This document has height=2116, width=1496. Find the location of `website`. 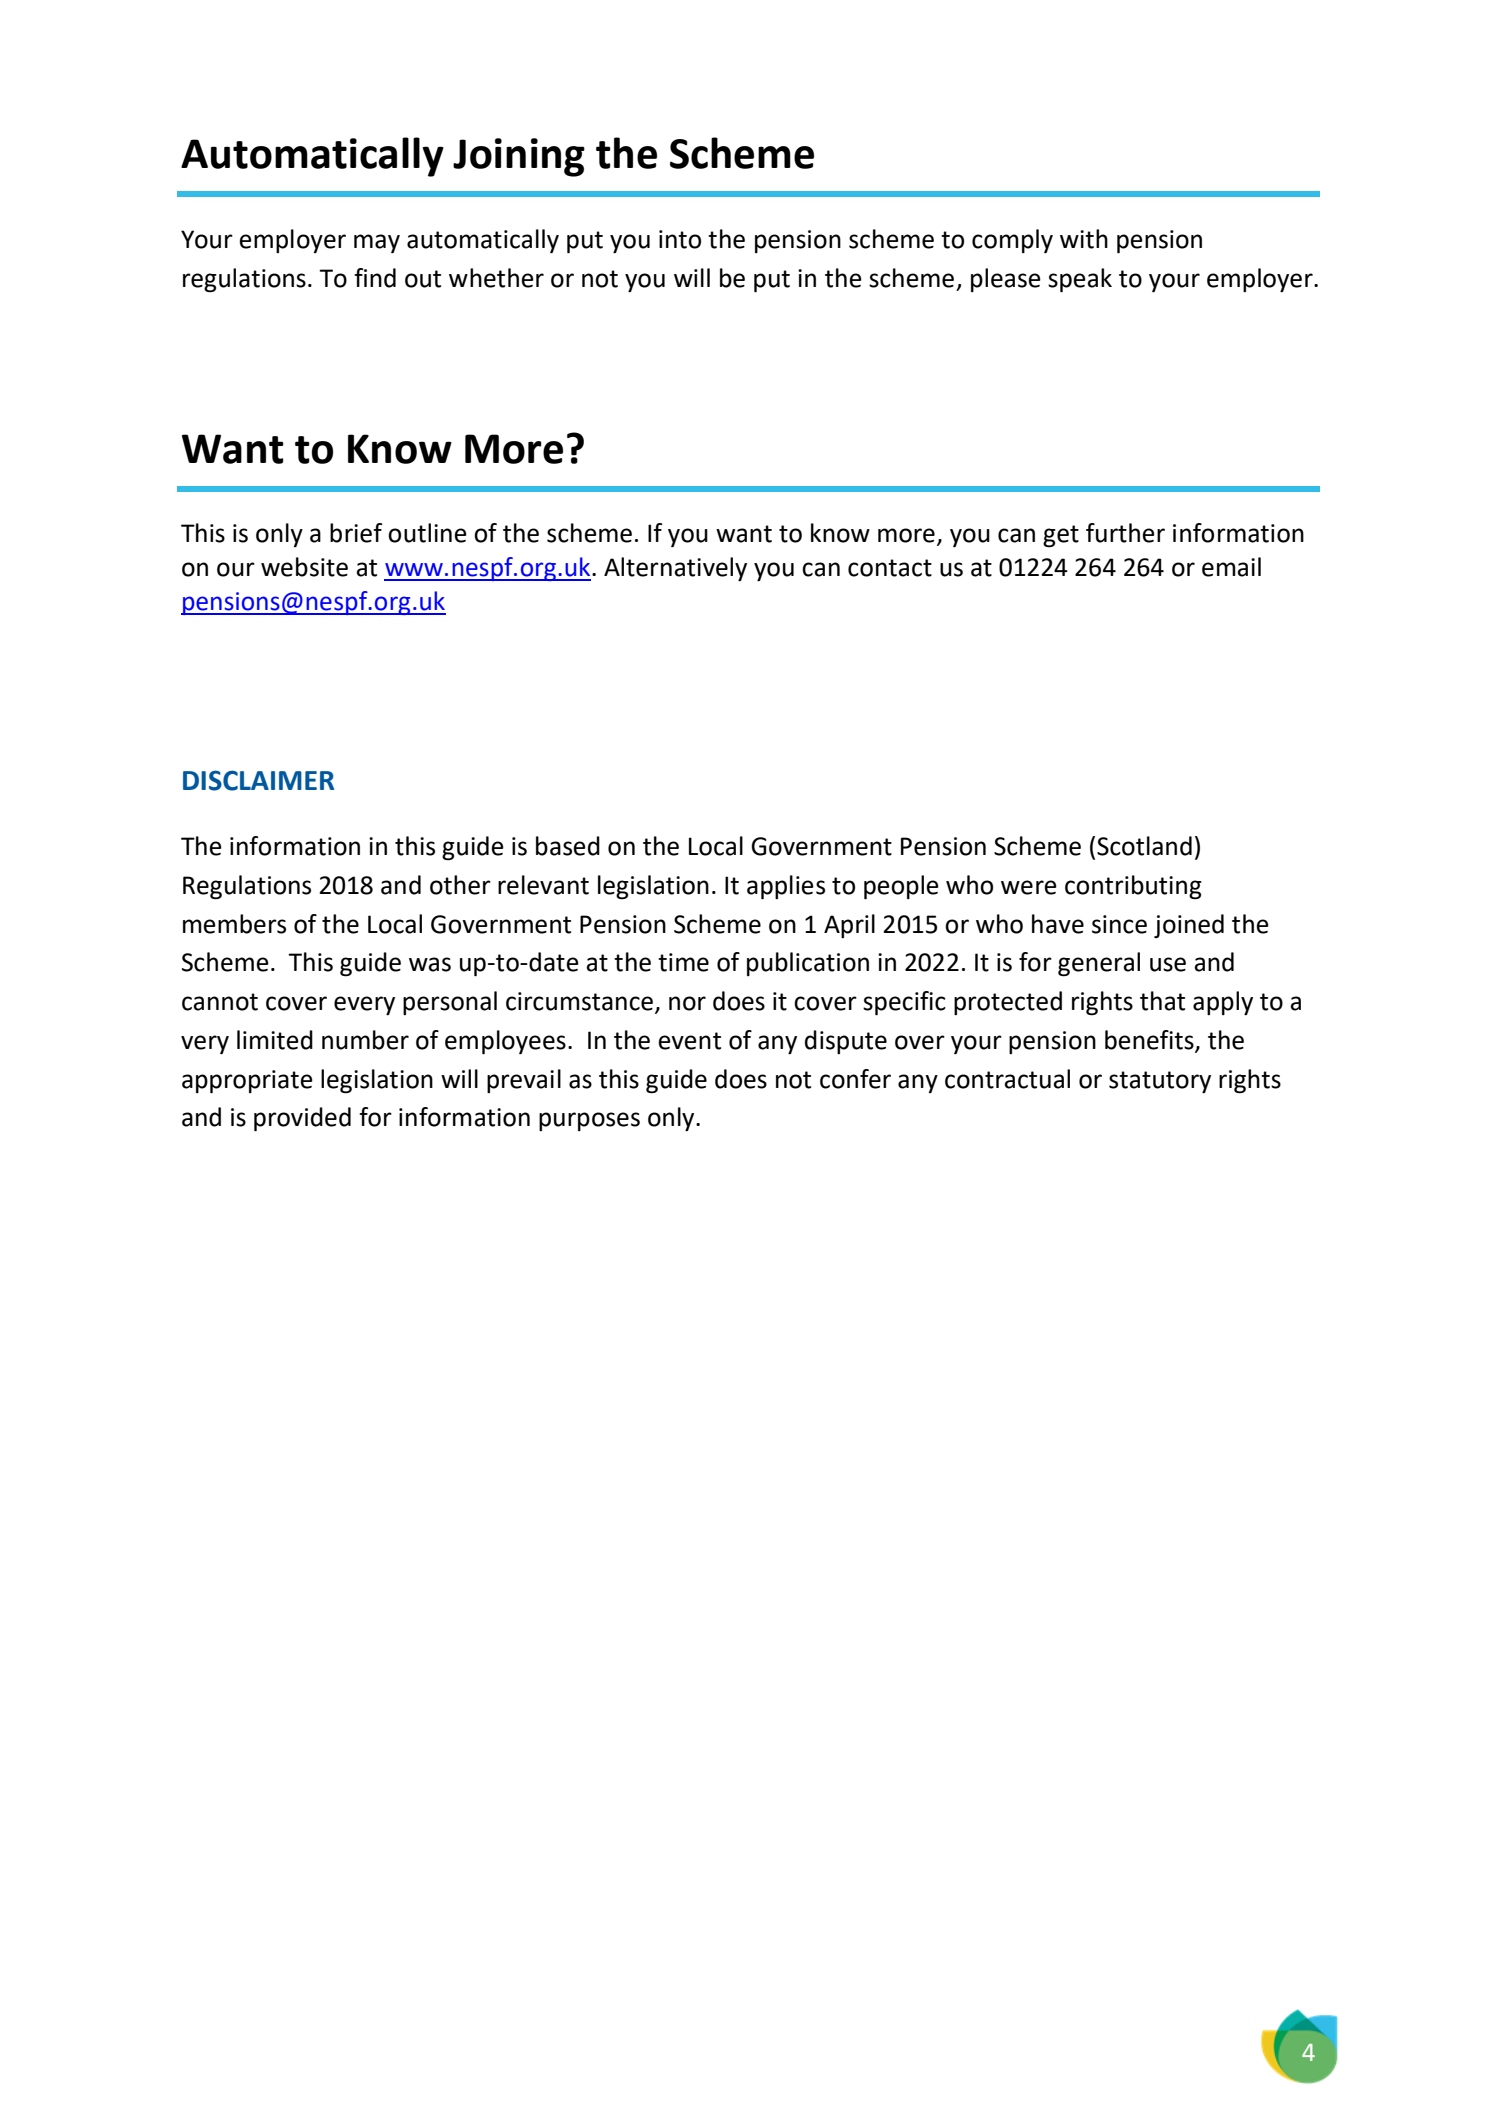

website is located at coordinates (304, 567).
